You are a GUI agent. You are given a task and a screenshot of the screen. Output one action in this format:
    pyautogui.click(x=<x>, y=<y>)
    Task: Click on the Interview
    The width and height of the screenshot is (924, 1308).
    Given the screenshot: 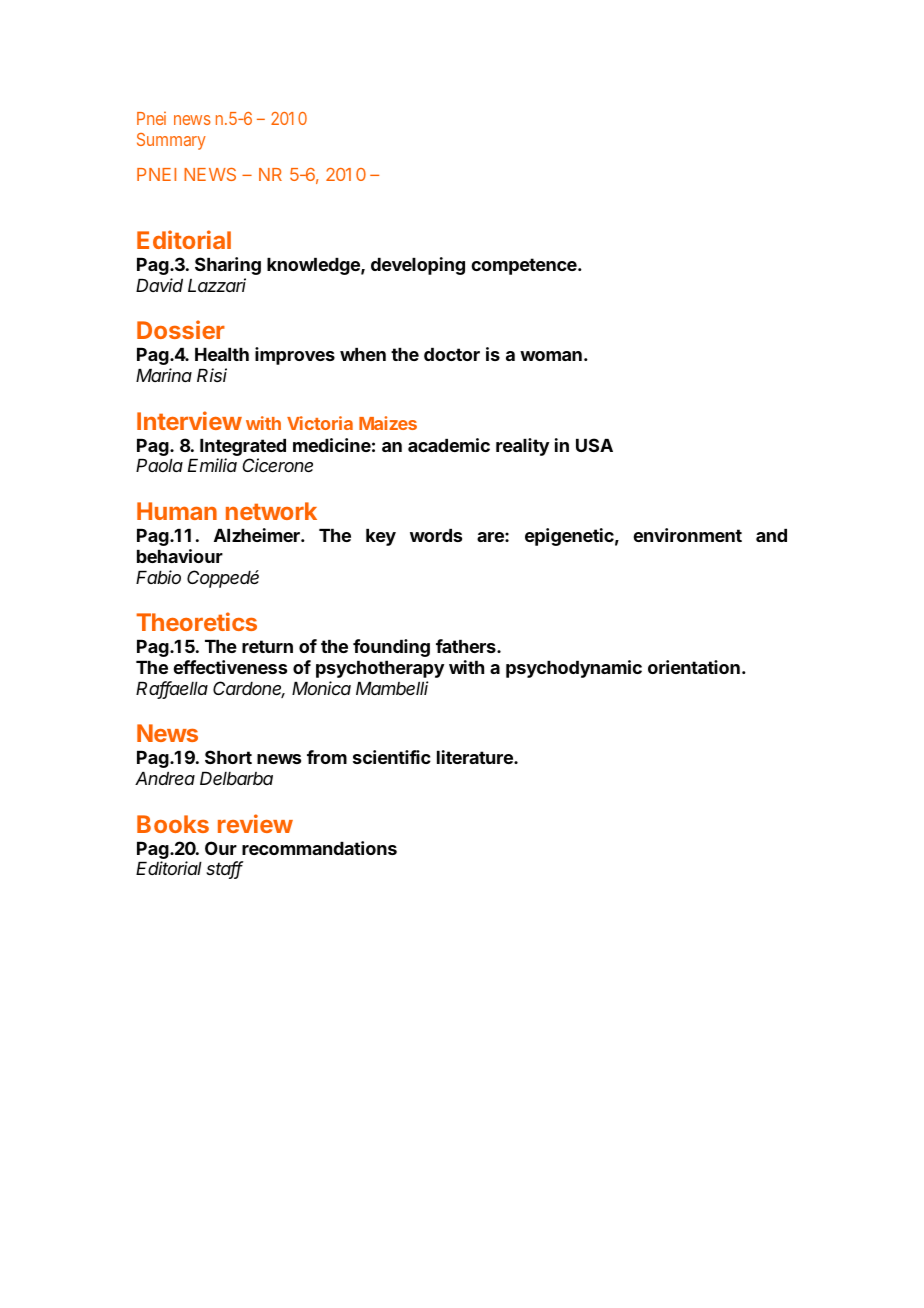 What is the action you would take?
    pyautogui.click(x=189, y=420)
